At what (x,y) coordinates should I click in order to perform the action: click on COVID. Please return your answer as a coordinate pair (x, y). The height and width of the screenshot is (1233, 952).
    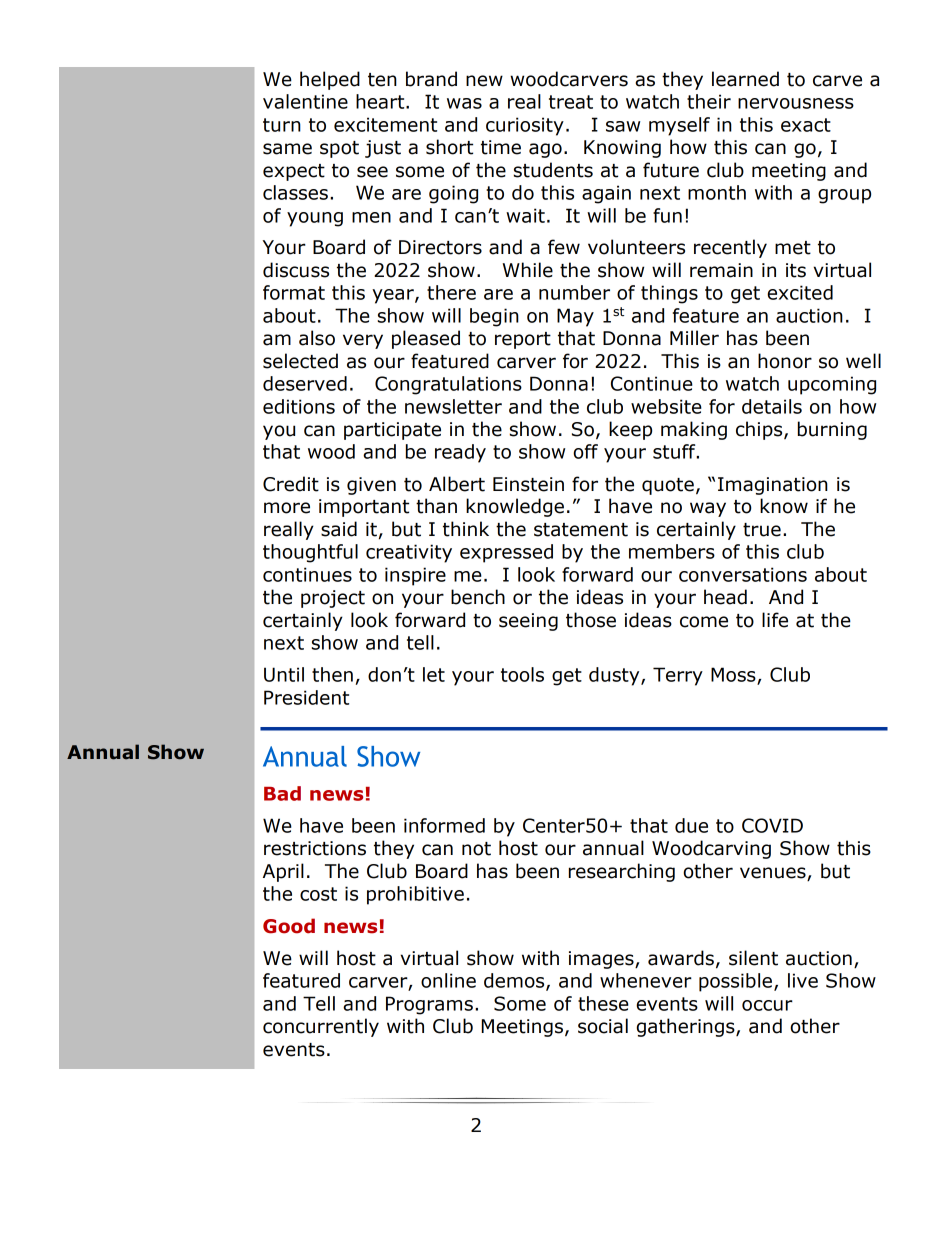
    Looking at the image, I should click on (772, 825).
